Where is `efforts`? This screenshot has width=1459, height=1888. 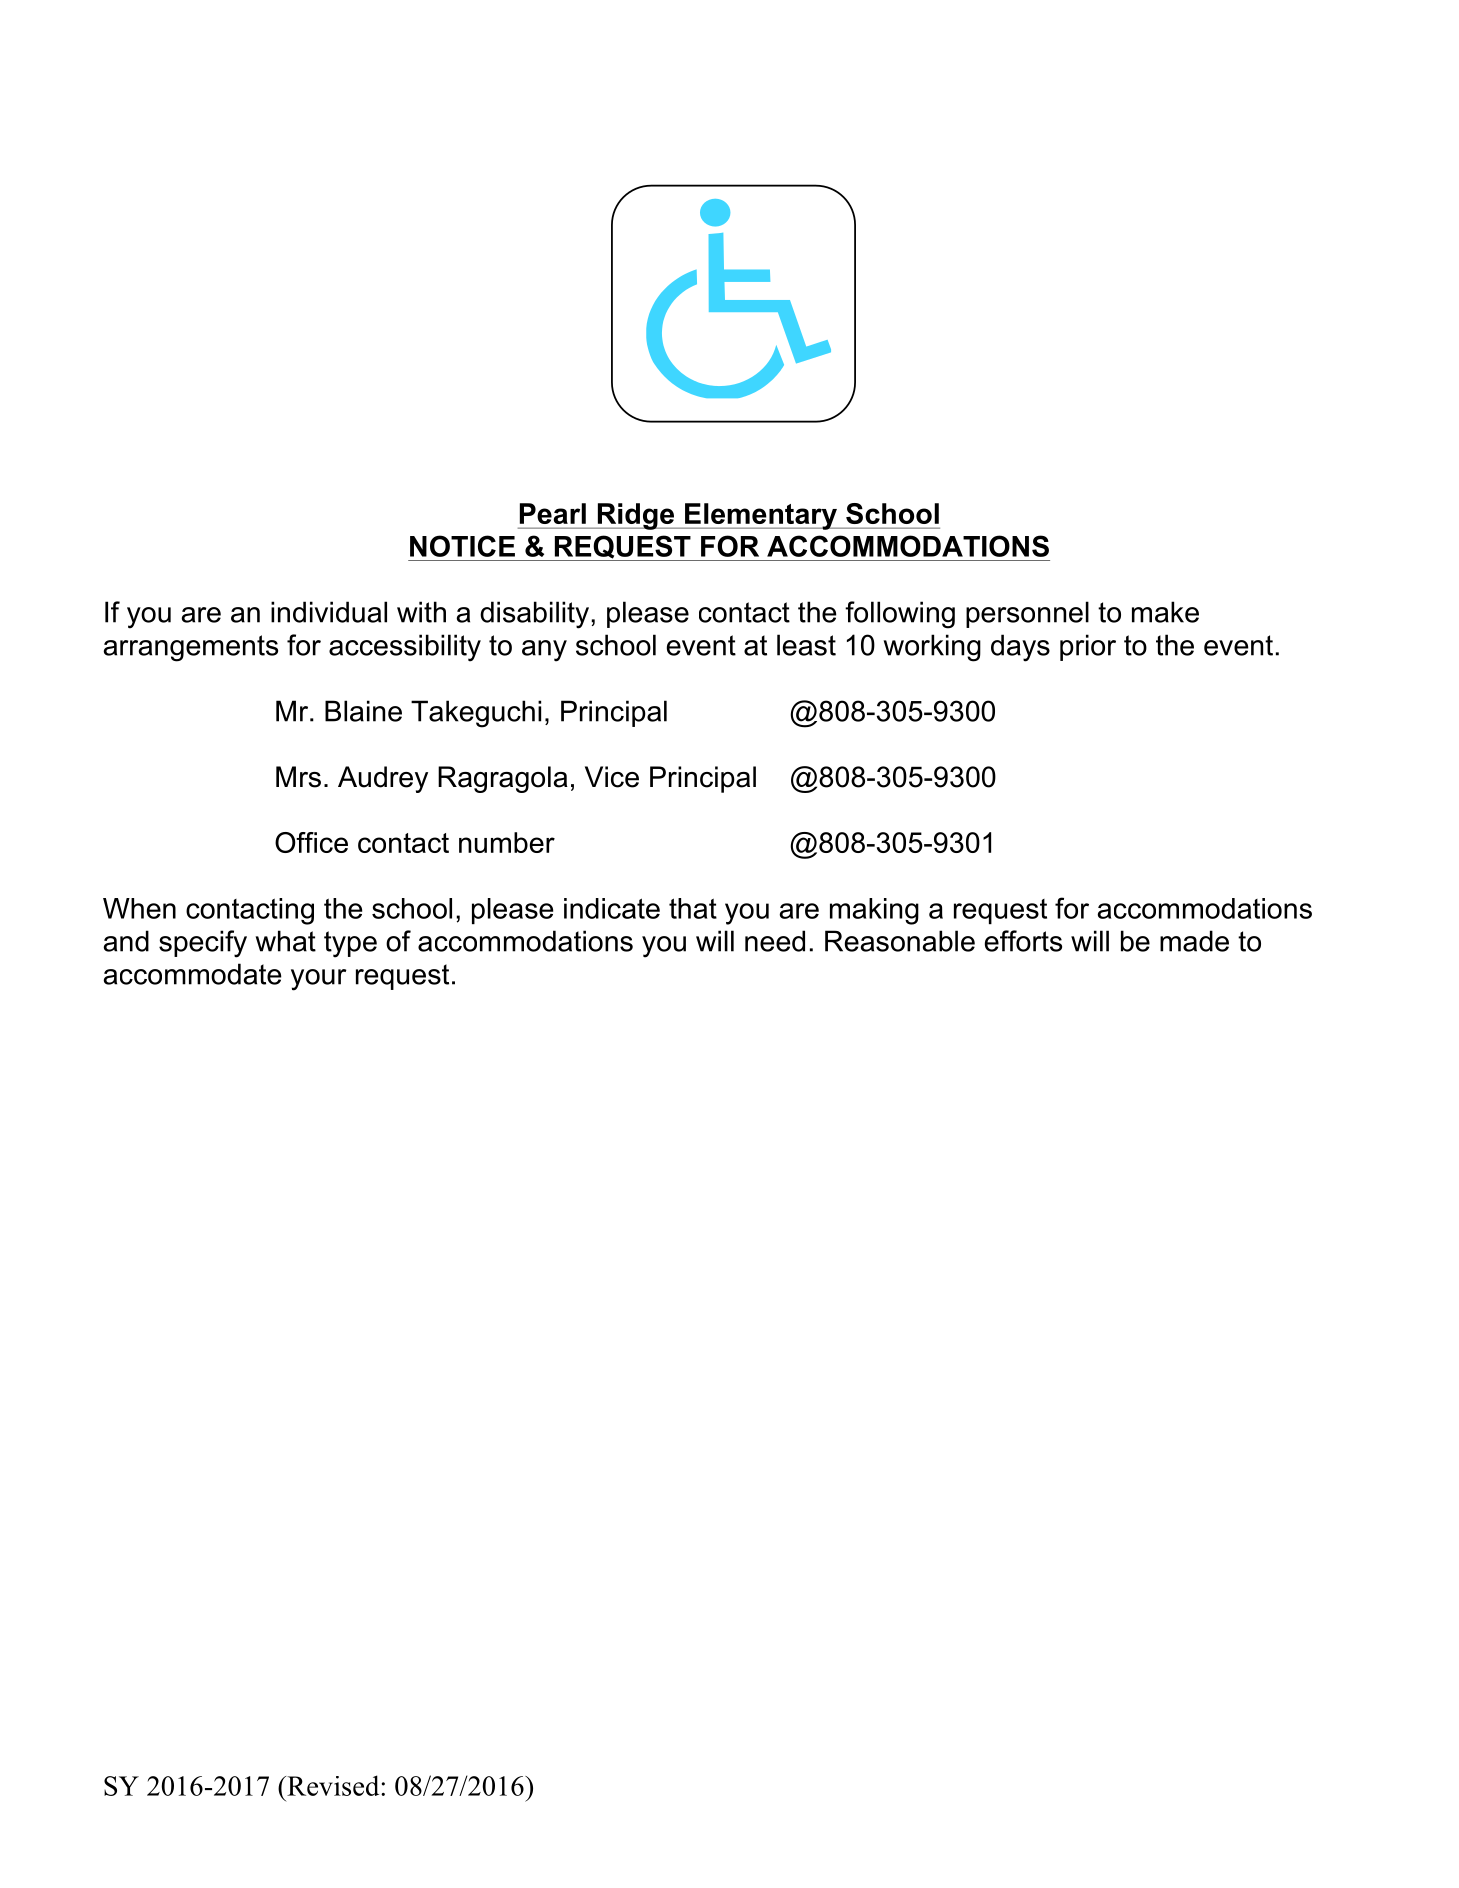
efforts is located at coordinates (1023, 941).
